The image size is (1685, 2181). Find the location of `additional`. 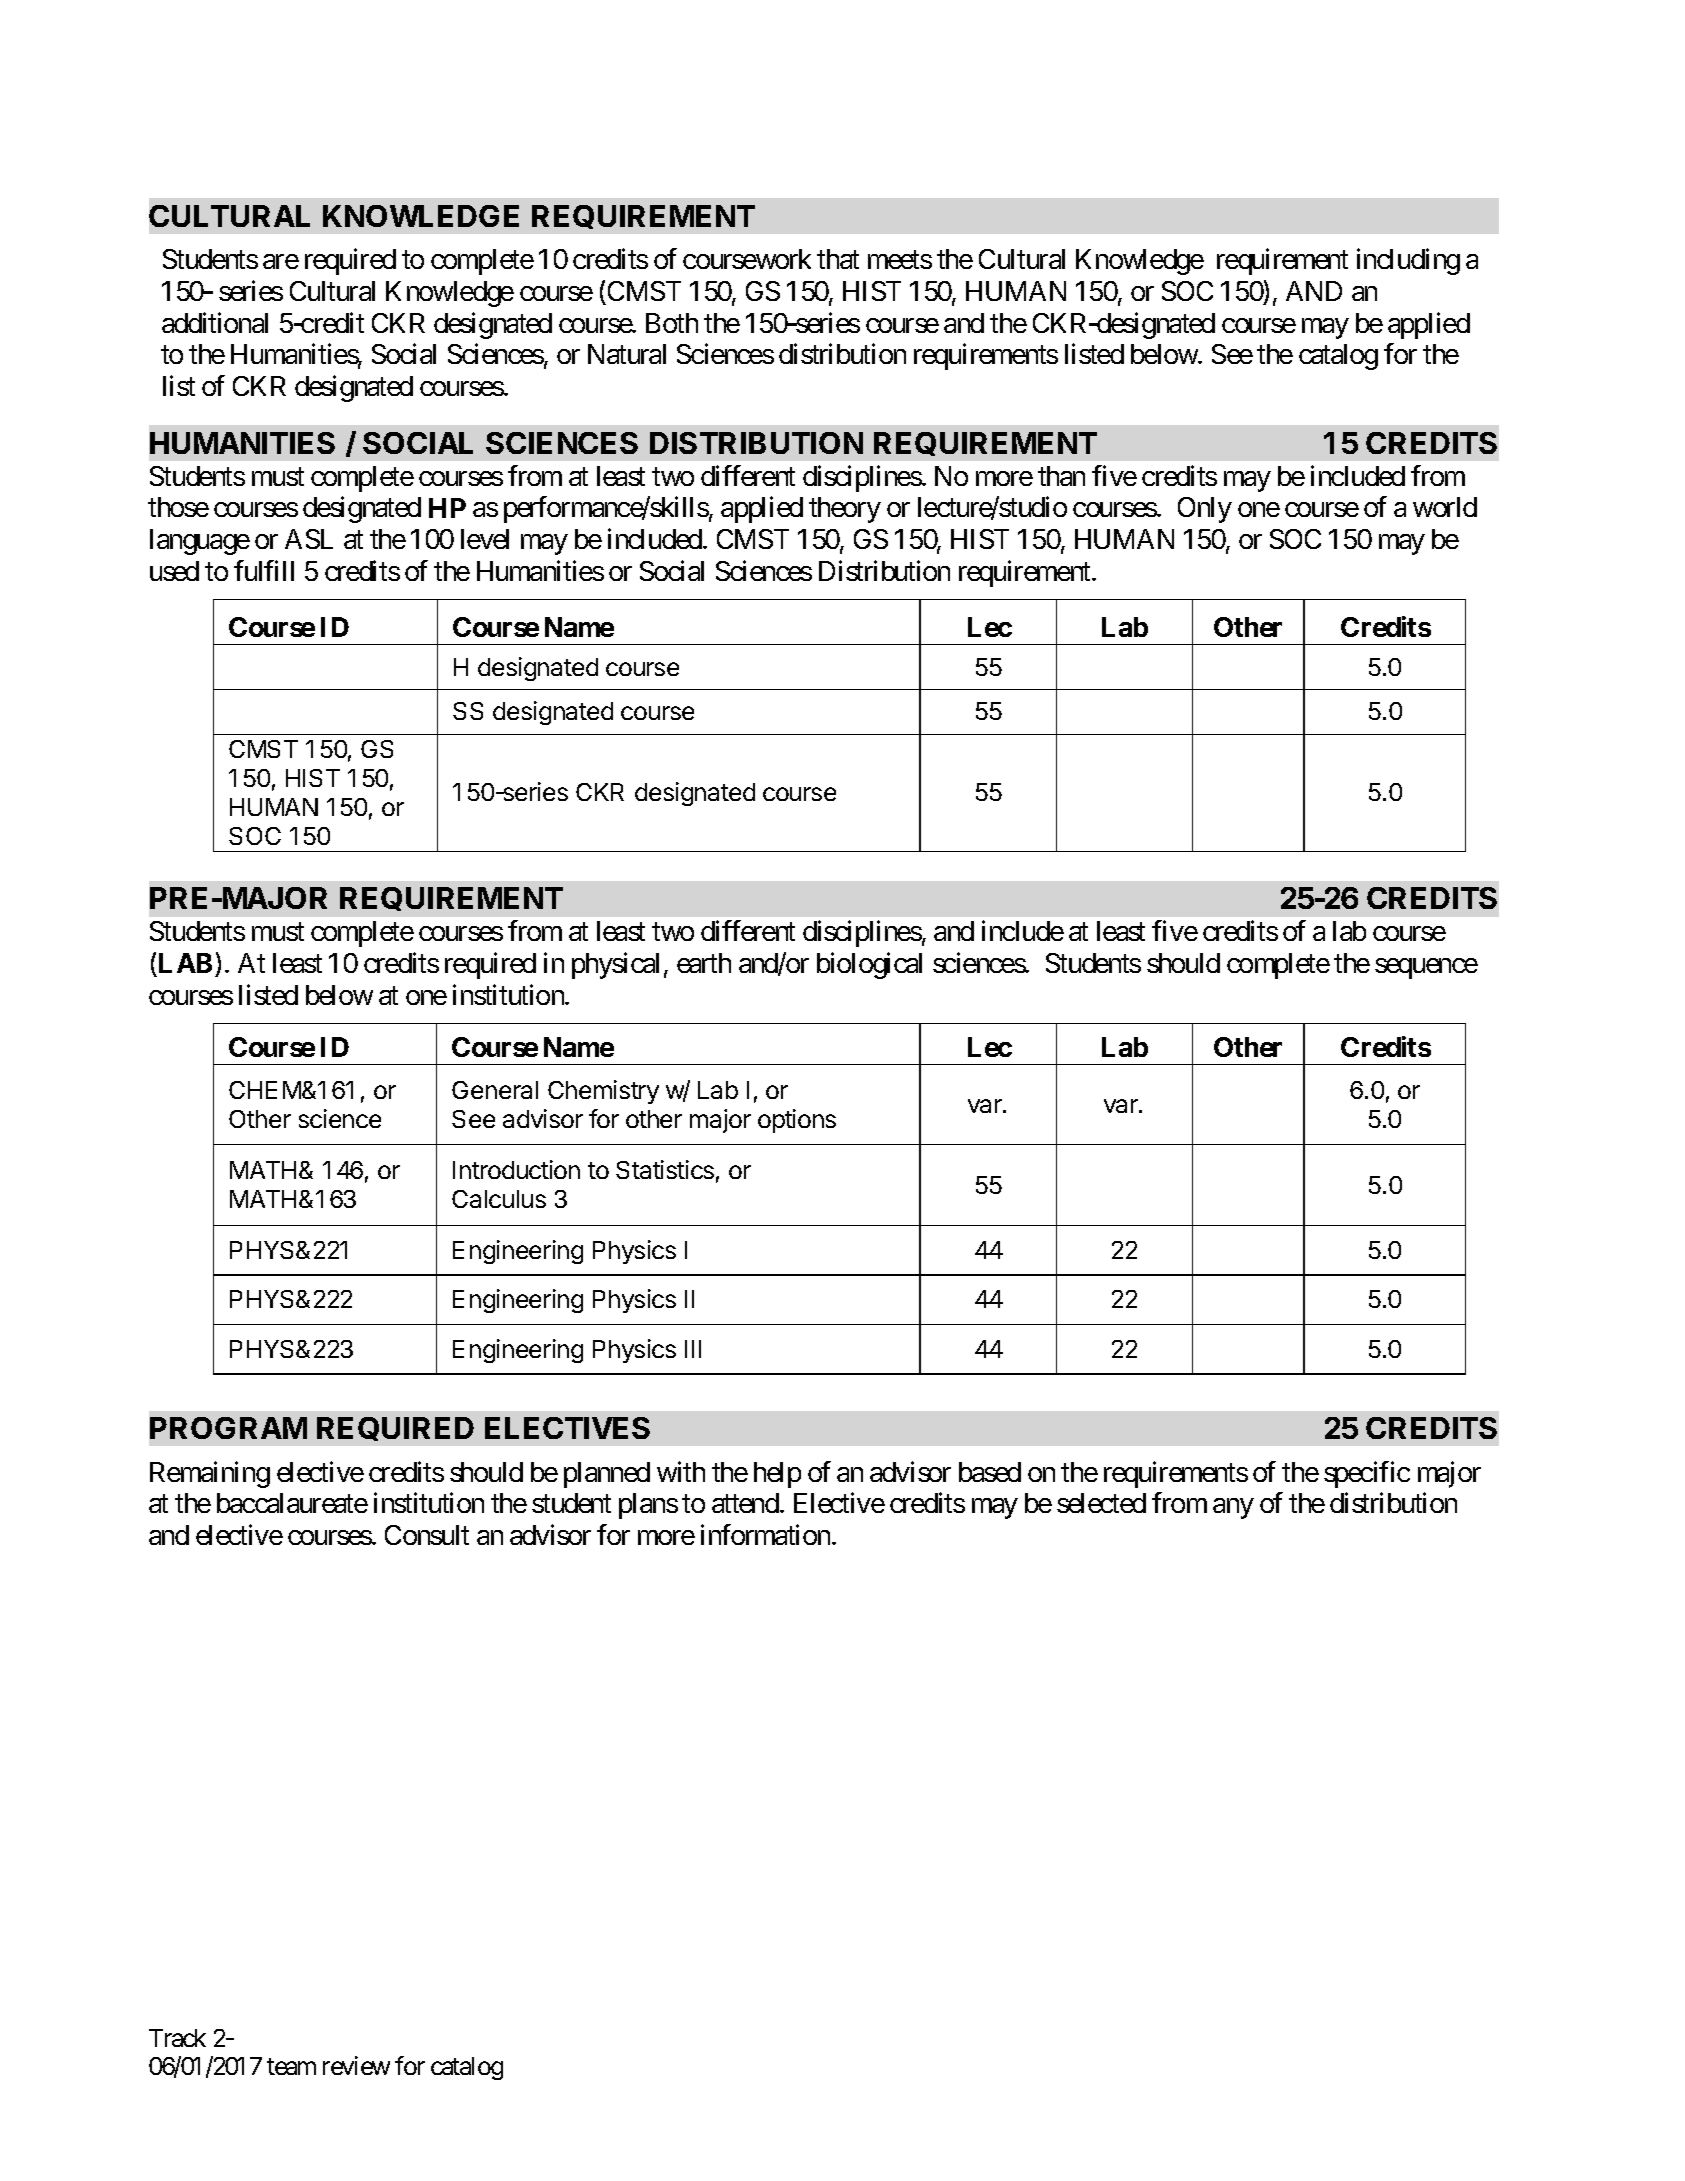

additional is located at coordinates (215, 322).
